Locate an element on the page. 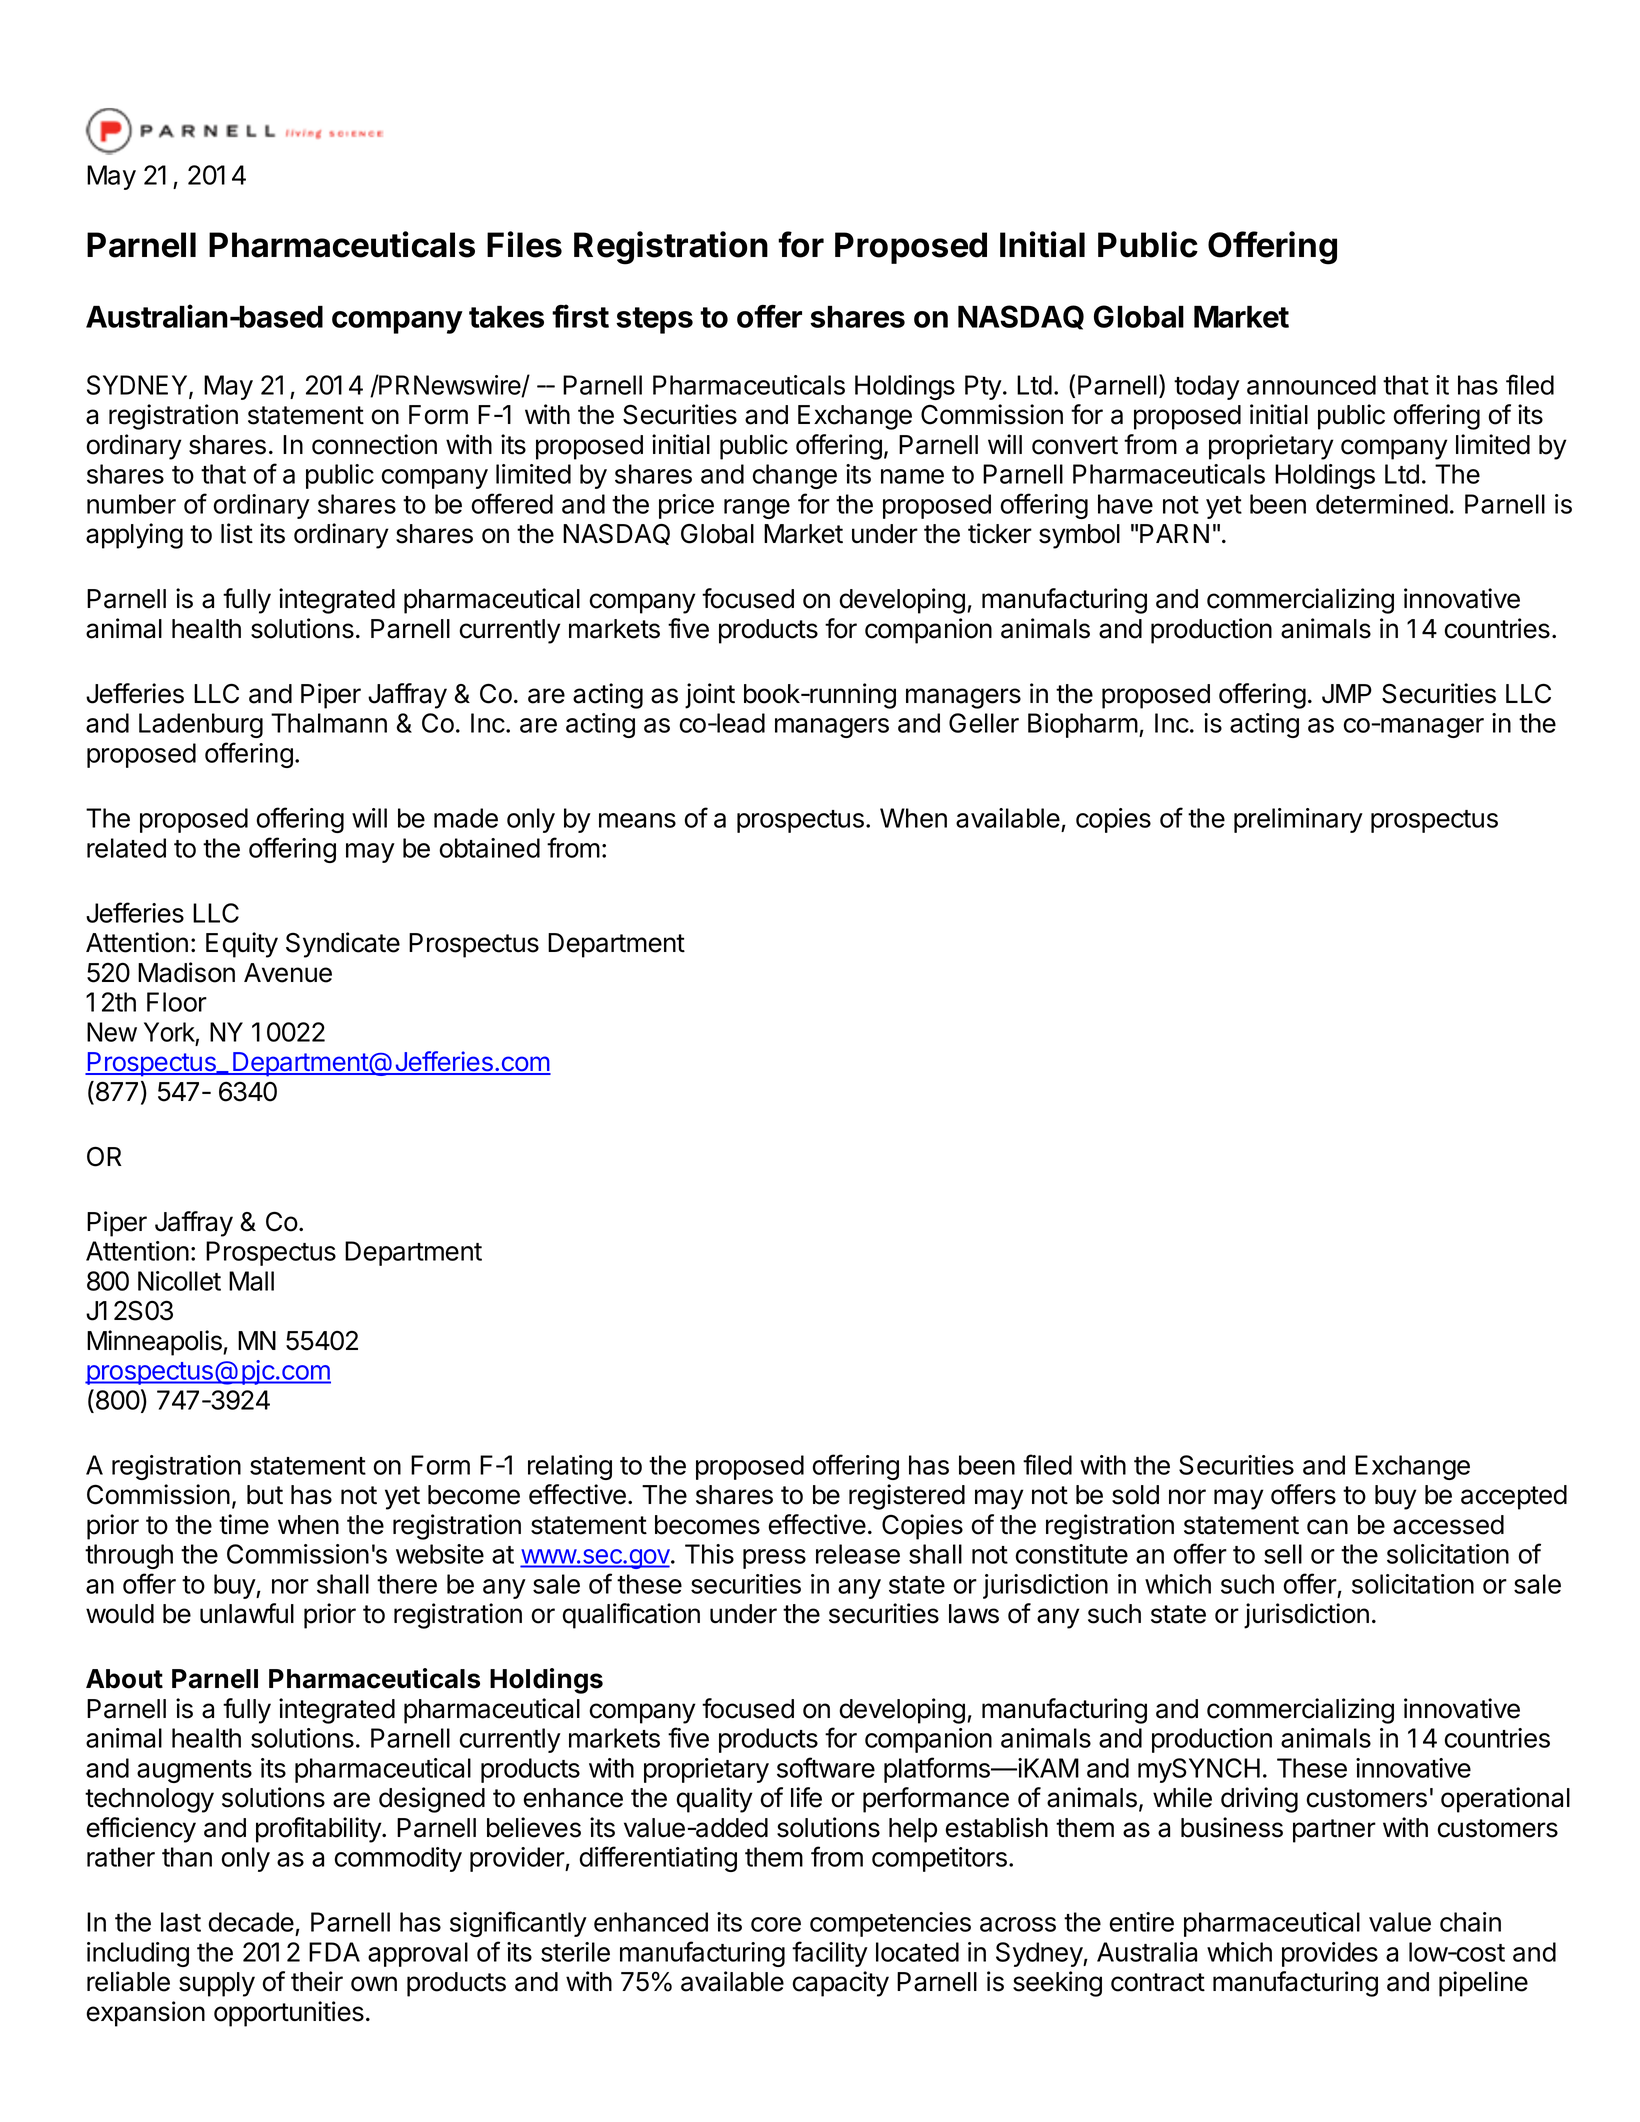 The image size is (1640, 2122). steps is located at coordinates (654, 320).
